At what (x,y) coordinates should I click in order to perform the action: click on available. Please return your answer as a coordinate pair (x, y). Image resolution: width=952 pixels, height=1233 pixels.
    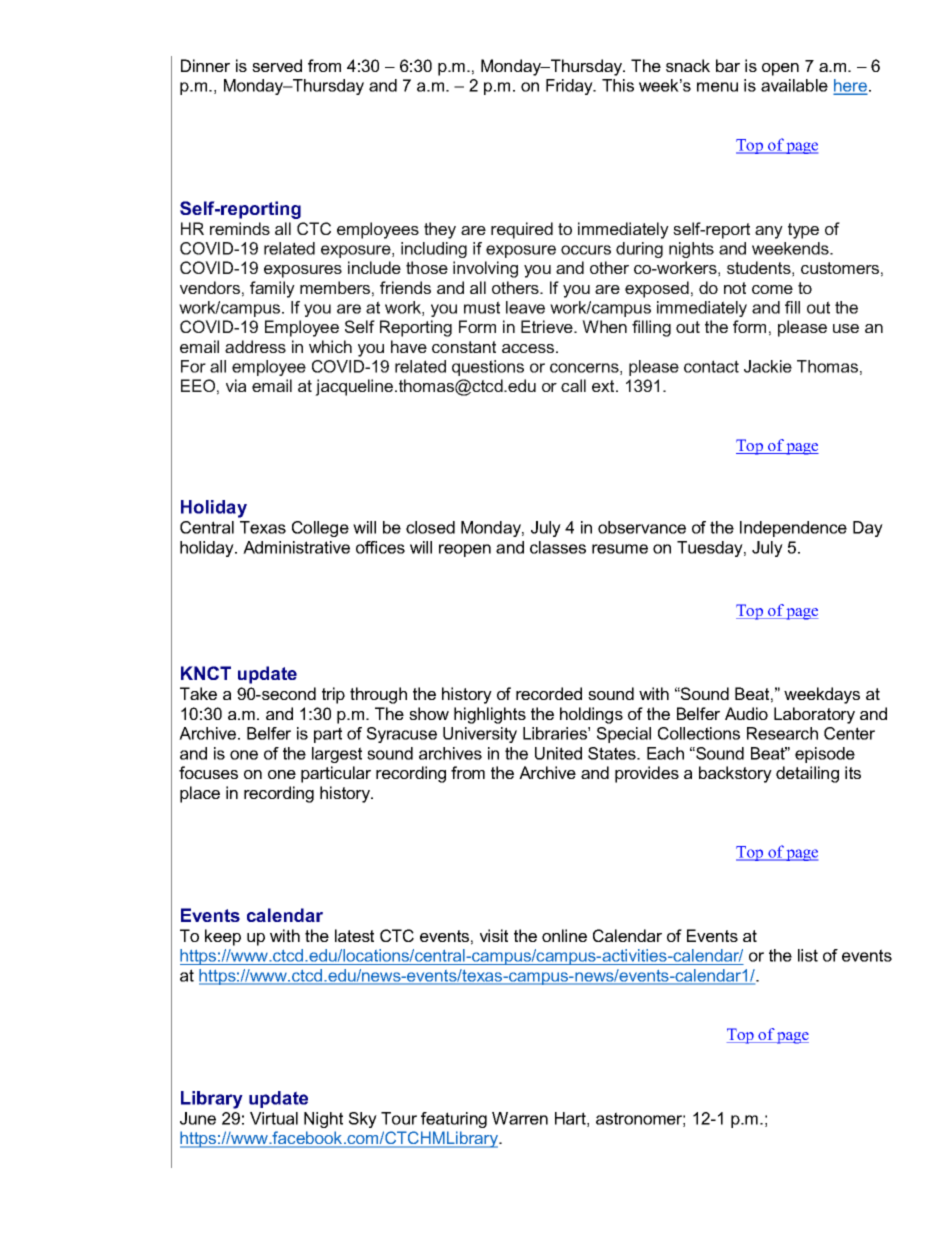
    Looking at the image, I should click on (794, 85).
